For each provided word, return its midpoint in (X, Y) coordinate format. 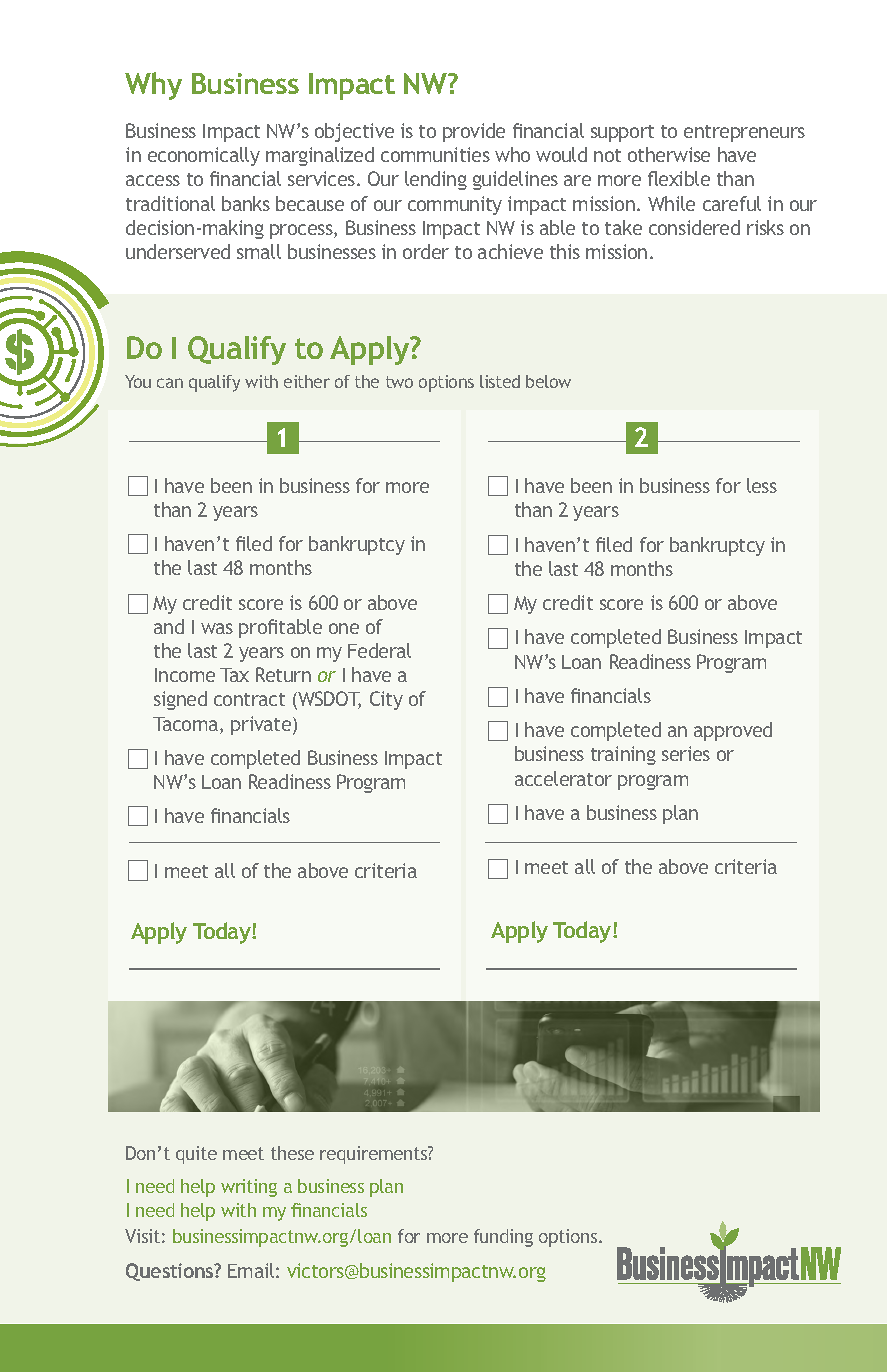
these (292, 1153)
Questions (171, 1272)
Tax (234, 675)
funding (503, 1238)
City (386, 700)
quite (196, 1155)
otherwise (669, 154)
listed (500, 381)
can (170, 383)
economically (204, 156)
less (762, 485)
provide (474, 132)
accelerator (563, 778)
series (686, 753)
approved (733, 731)
